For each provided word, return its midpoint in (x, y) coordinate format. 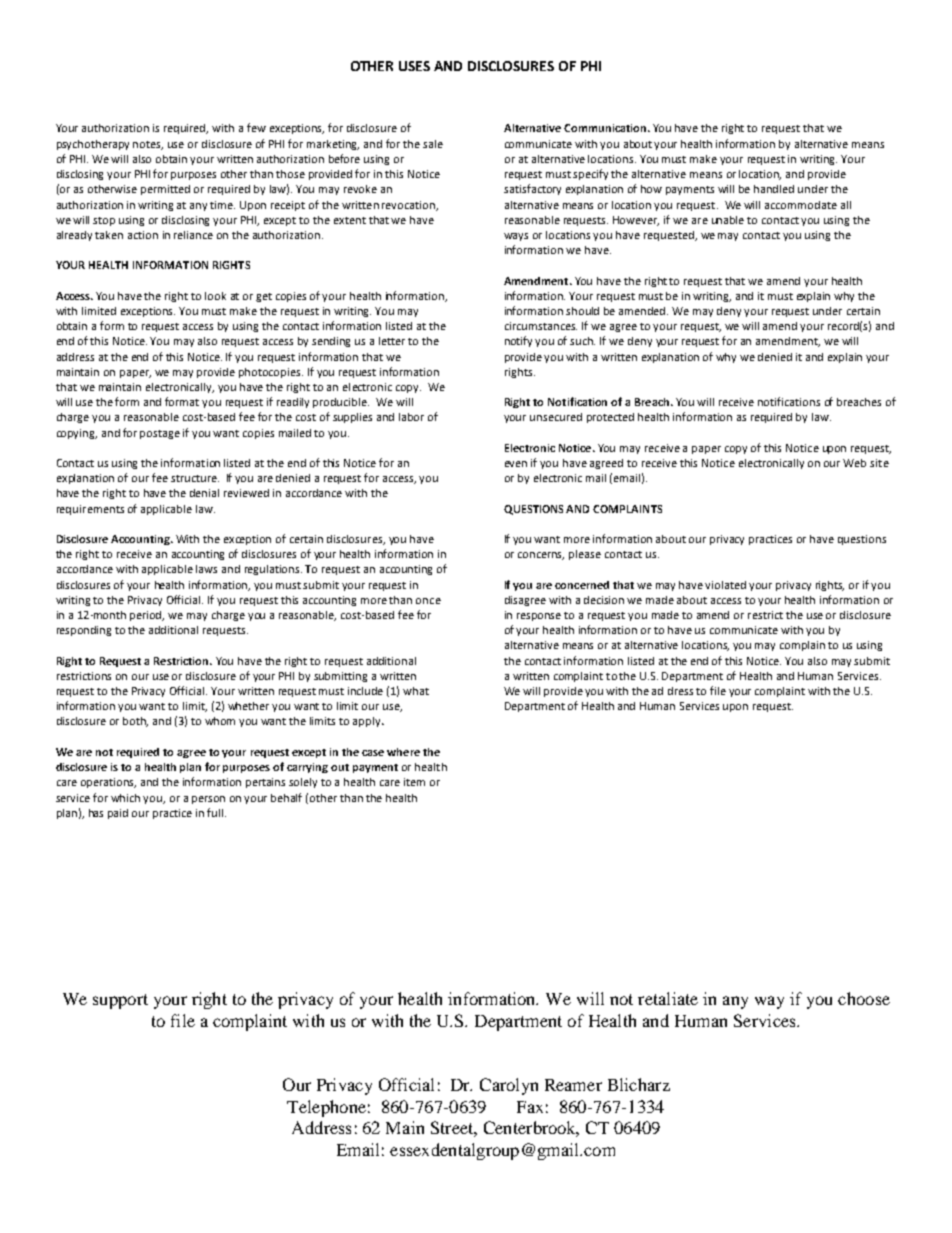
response (539, 617)
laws (206, 569)
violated (725, 585)
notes (148, 145)
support (120, 1001)
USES (414, 66)
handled (774, 189)
